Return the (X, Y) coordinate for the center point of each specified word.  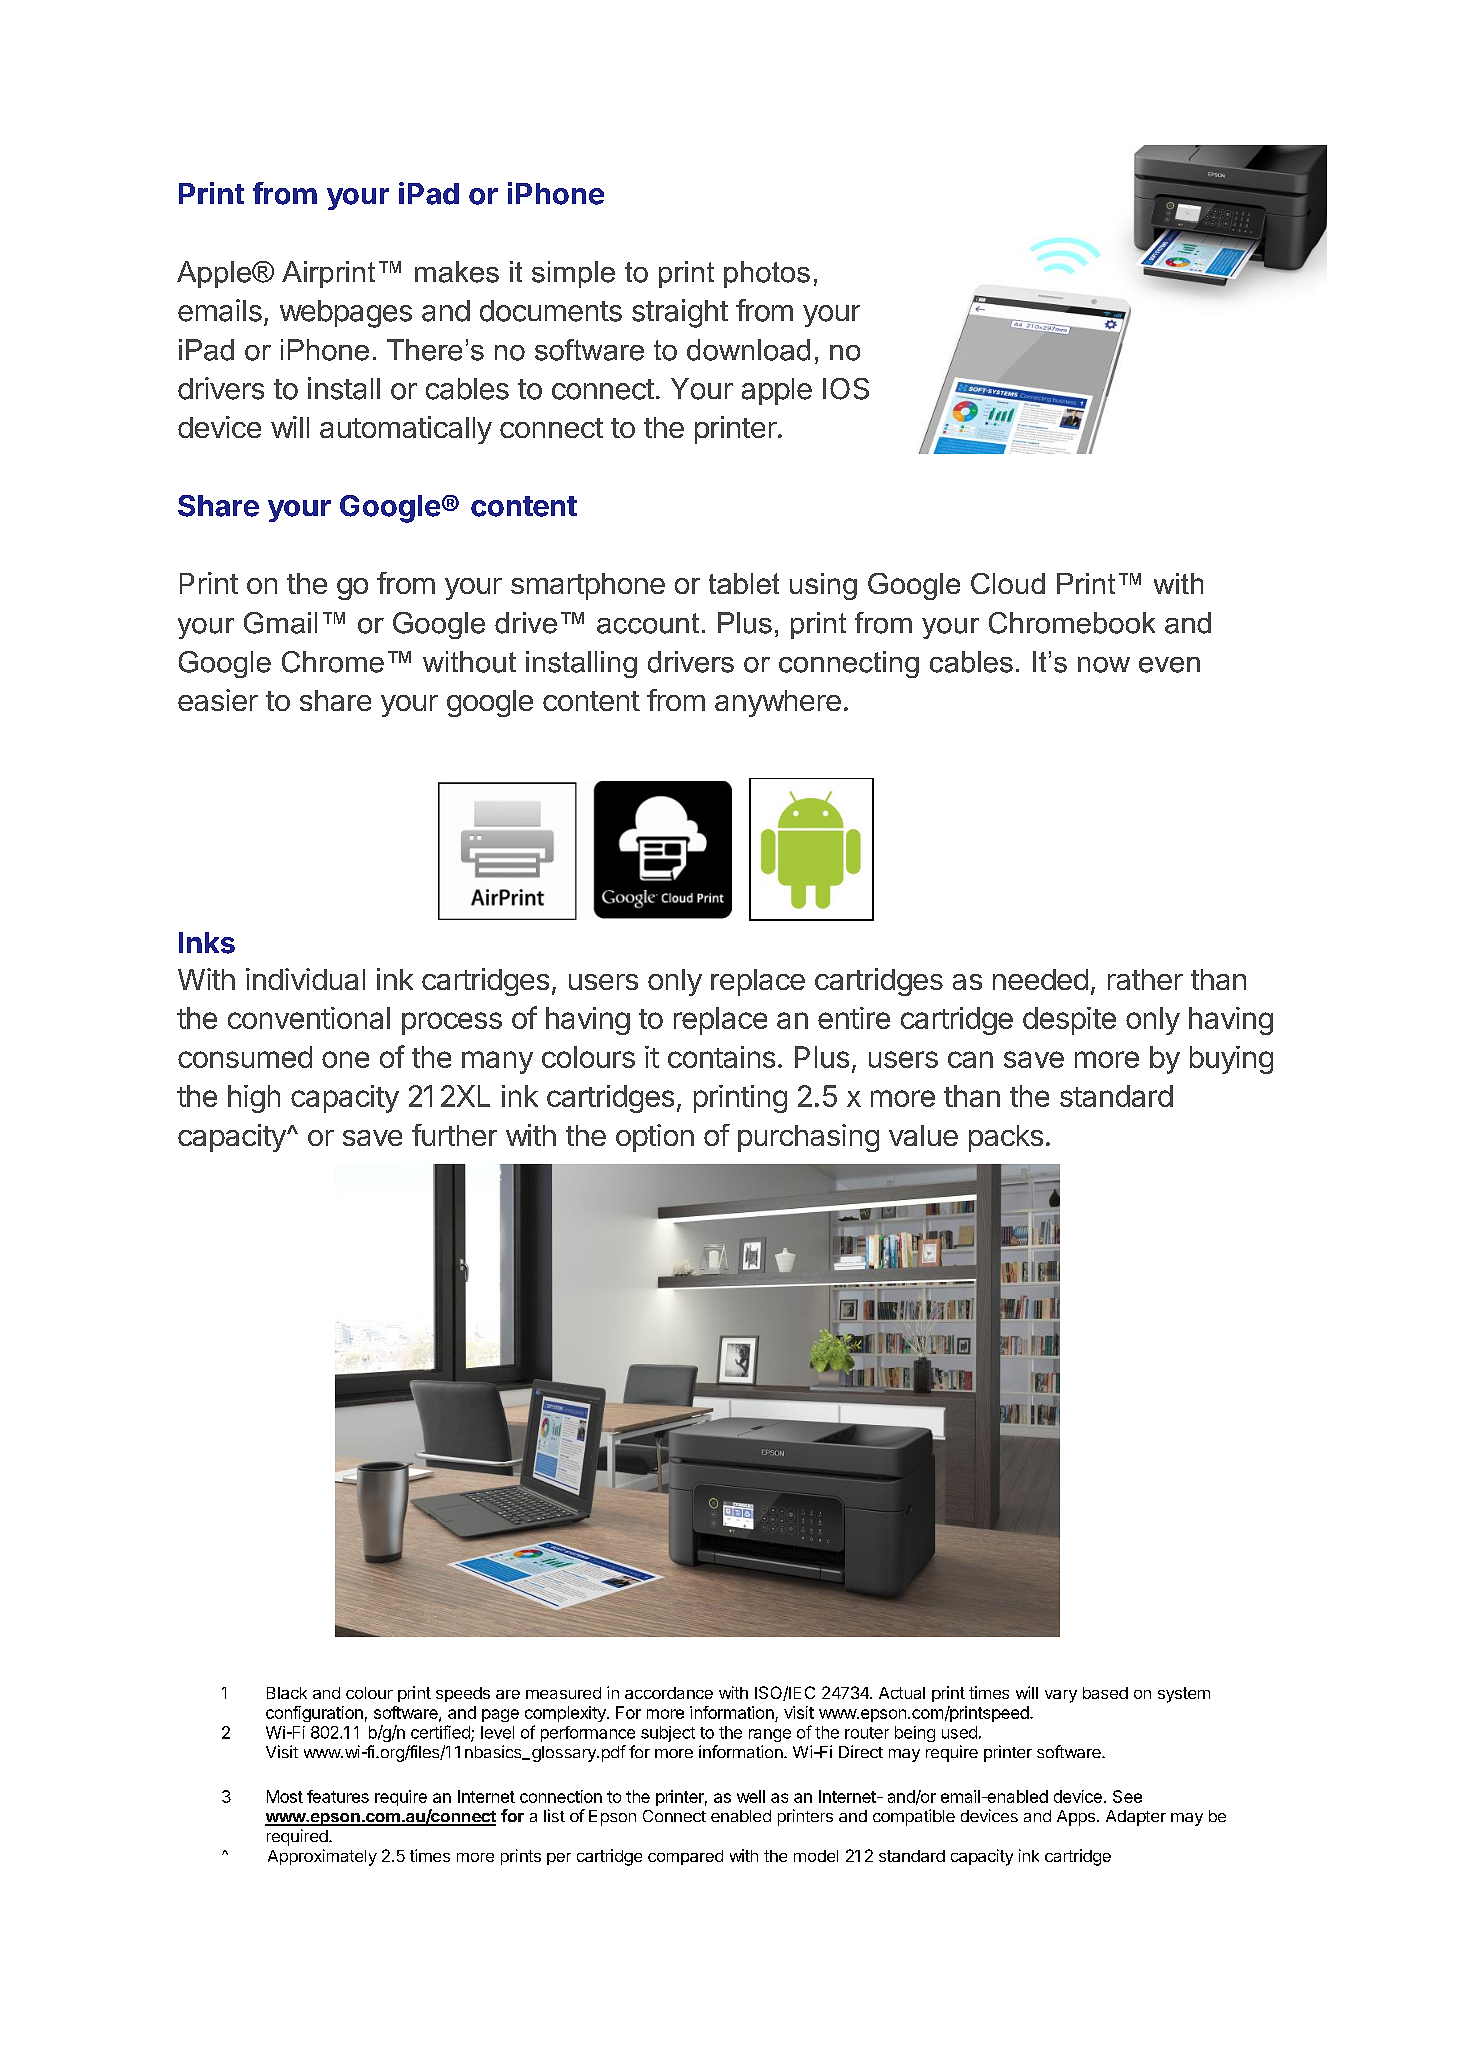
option (655, 1138)
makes (457, 272)
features (338, 1796)
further (454, 1135)
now (1104, 665)
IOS (846, 389)
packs (1006, 1138)
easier (218, 700)
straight (680, 313)
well (751, 1796)
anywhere (778, 703)
